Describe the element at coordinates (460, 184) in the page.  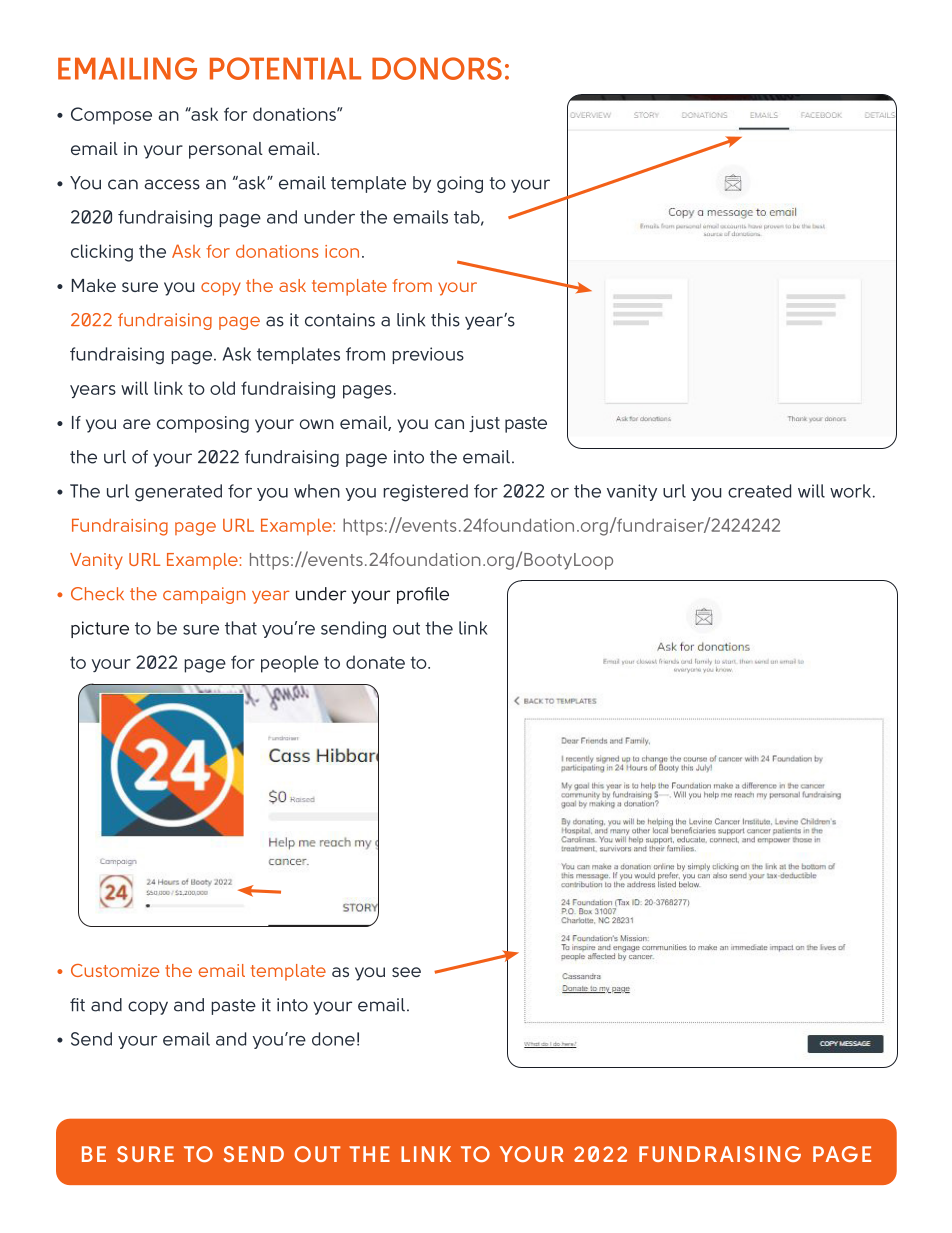
I see `going` at that location.
